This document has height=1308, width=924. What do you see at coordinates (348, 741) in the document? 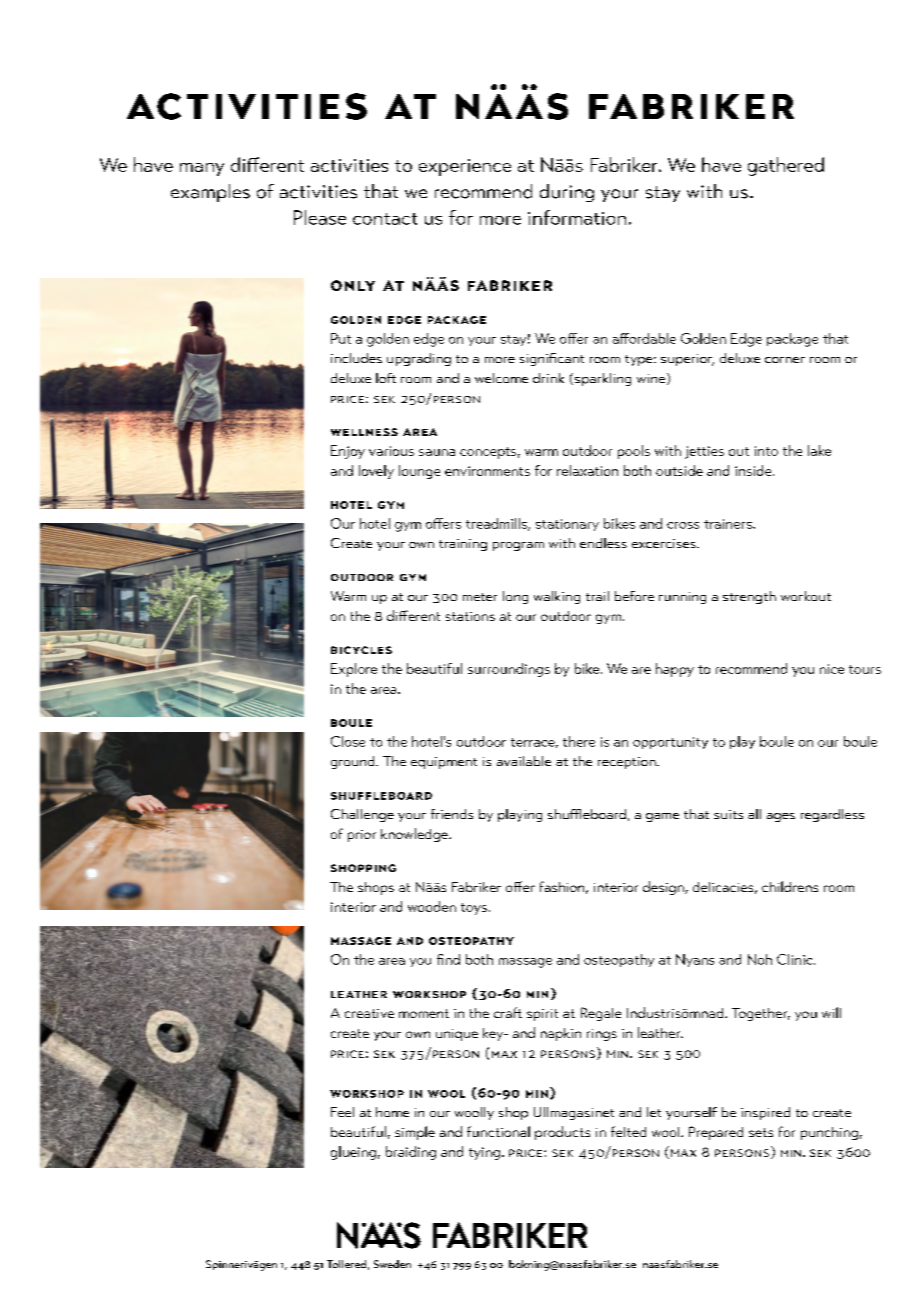
I see `Close` at bounding box center [348, 741].
